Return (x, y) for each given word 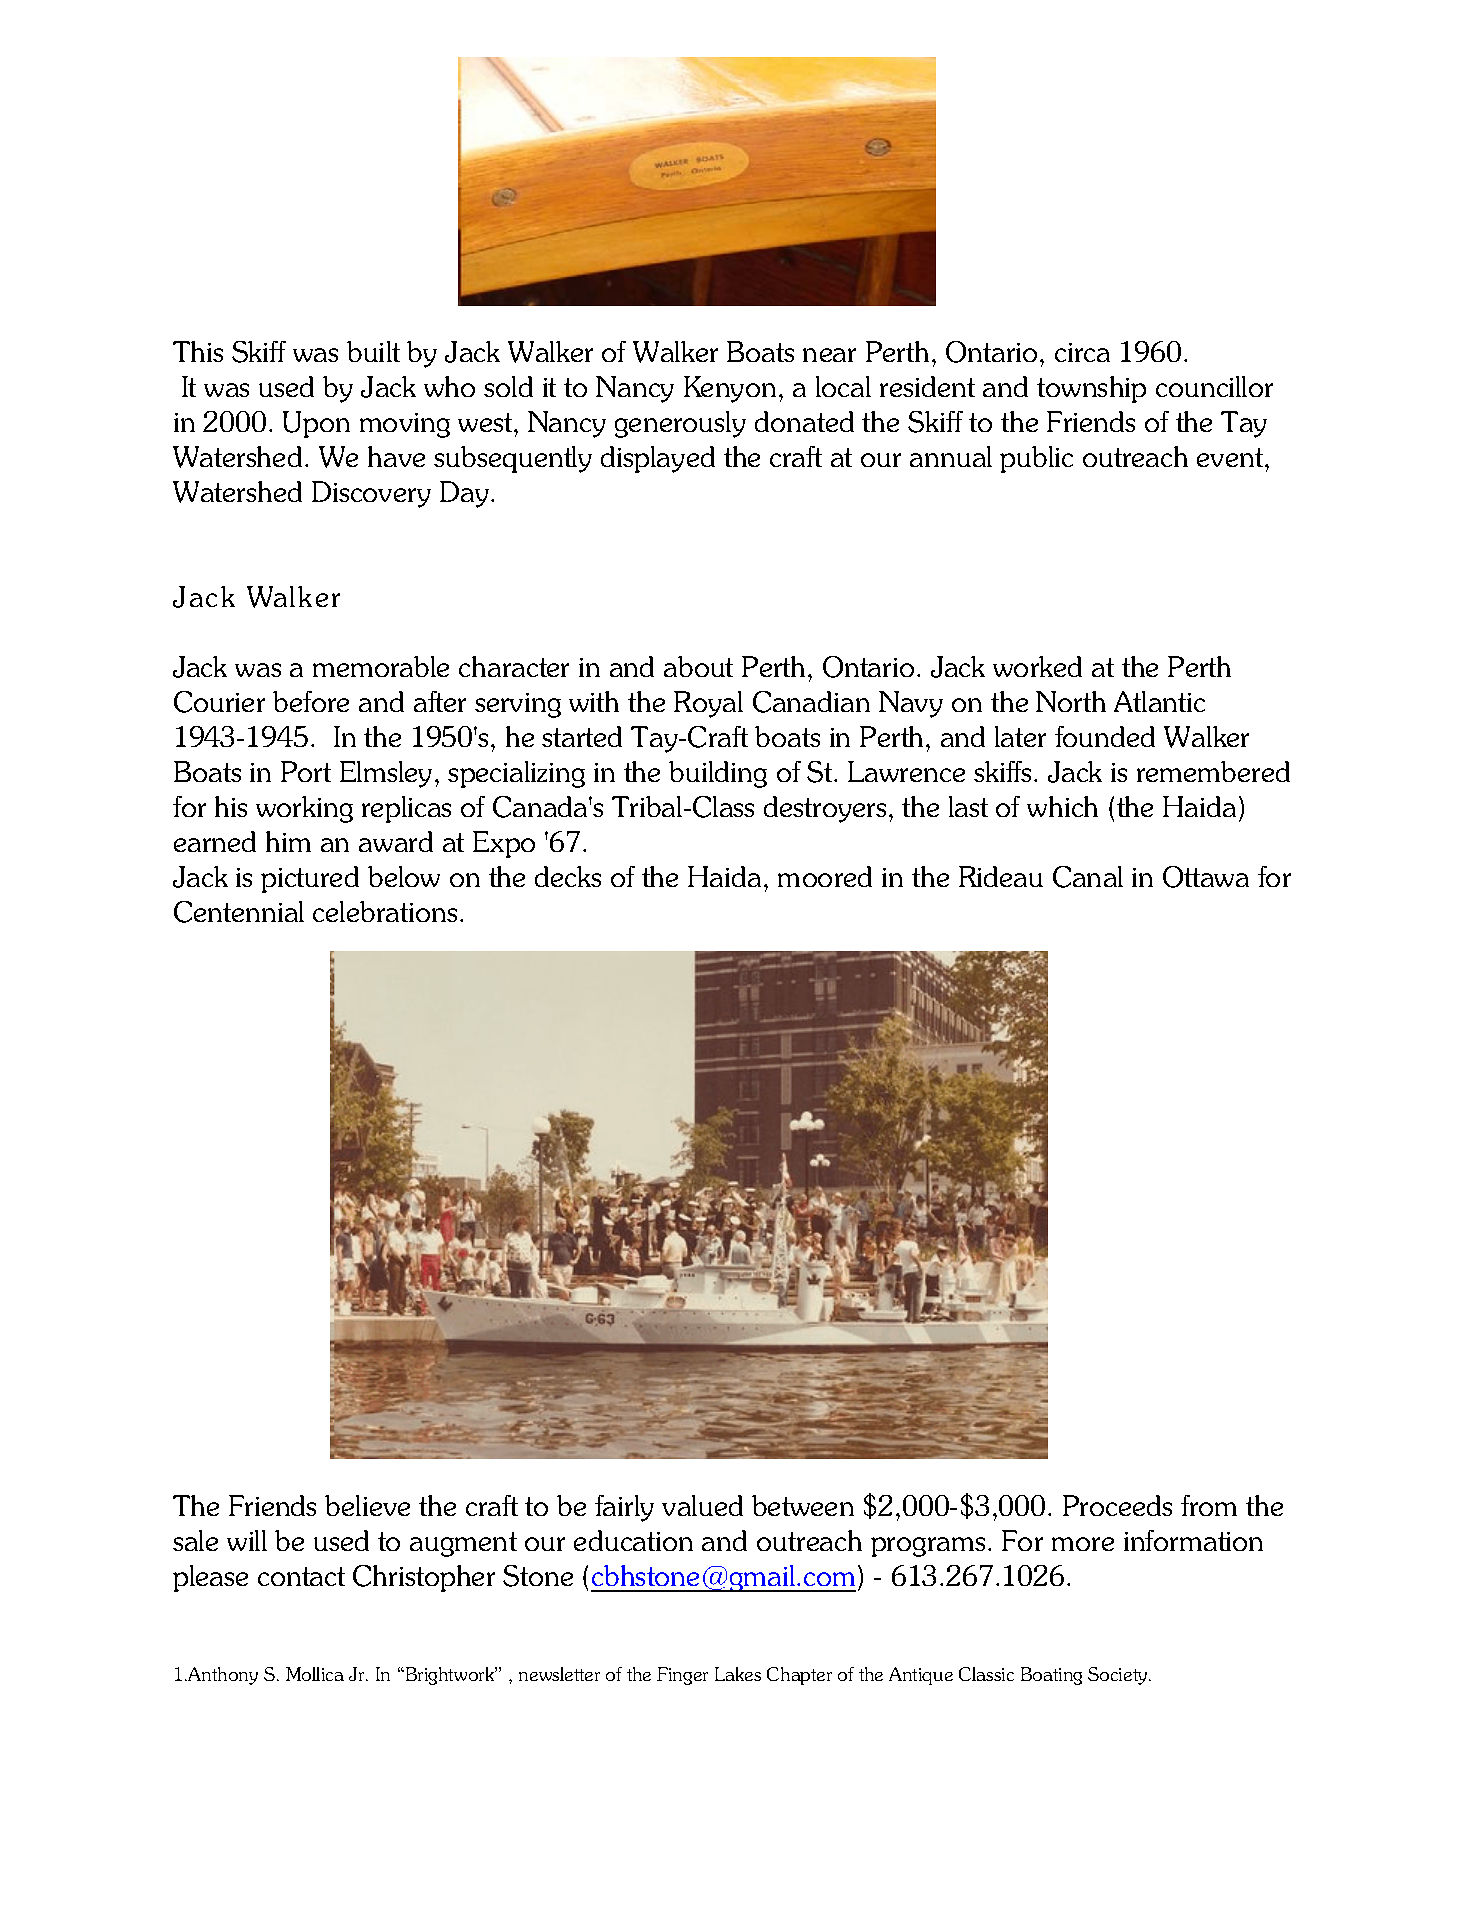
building (718, 774)
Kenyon (730, 389)
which (1062, 806)
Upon (316, 424)
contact (301, 1576)
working (304, 809)
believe (367, 1505)
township (1091, 389)
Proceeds (1117, 1505)
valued (702, 1505)
